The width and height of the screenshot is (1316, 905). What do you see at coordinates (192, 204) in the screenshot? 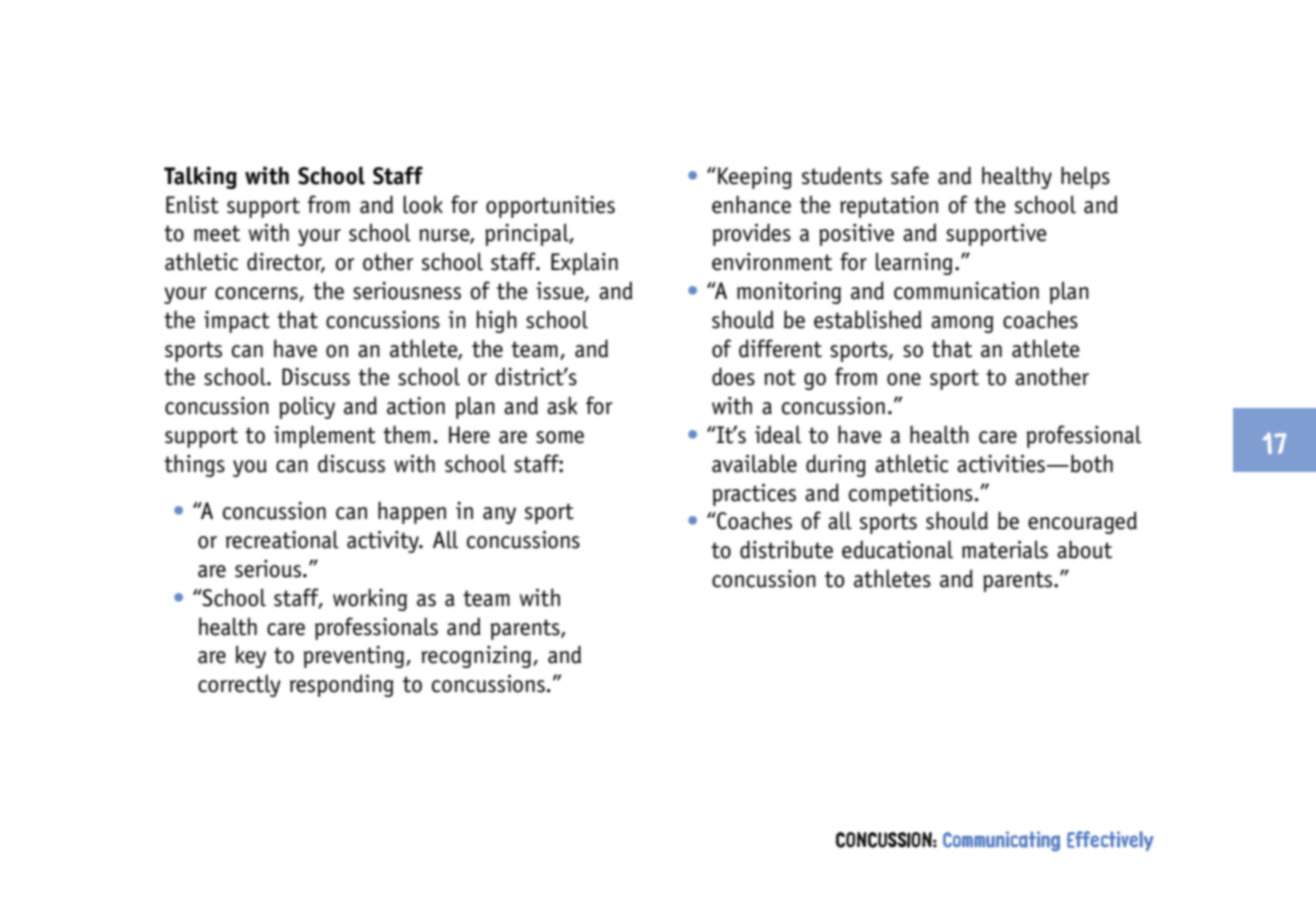
I see `Enlist` at bounding box center [192, 204].
